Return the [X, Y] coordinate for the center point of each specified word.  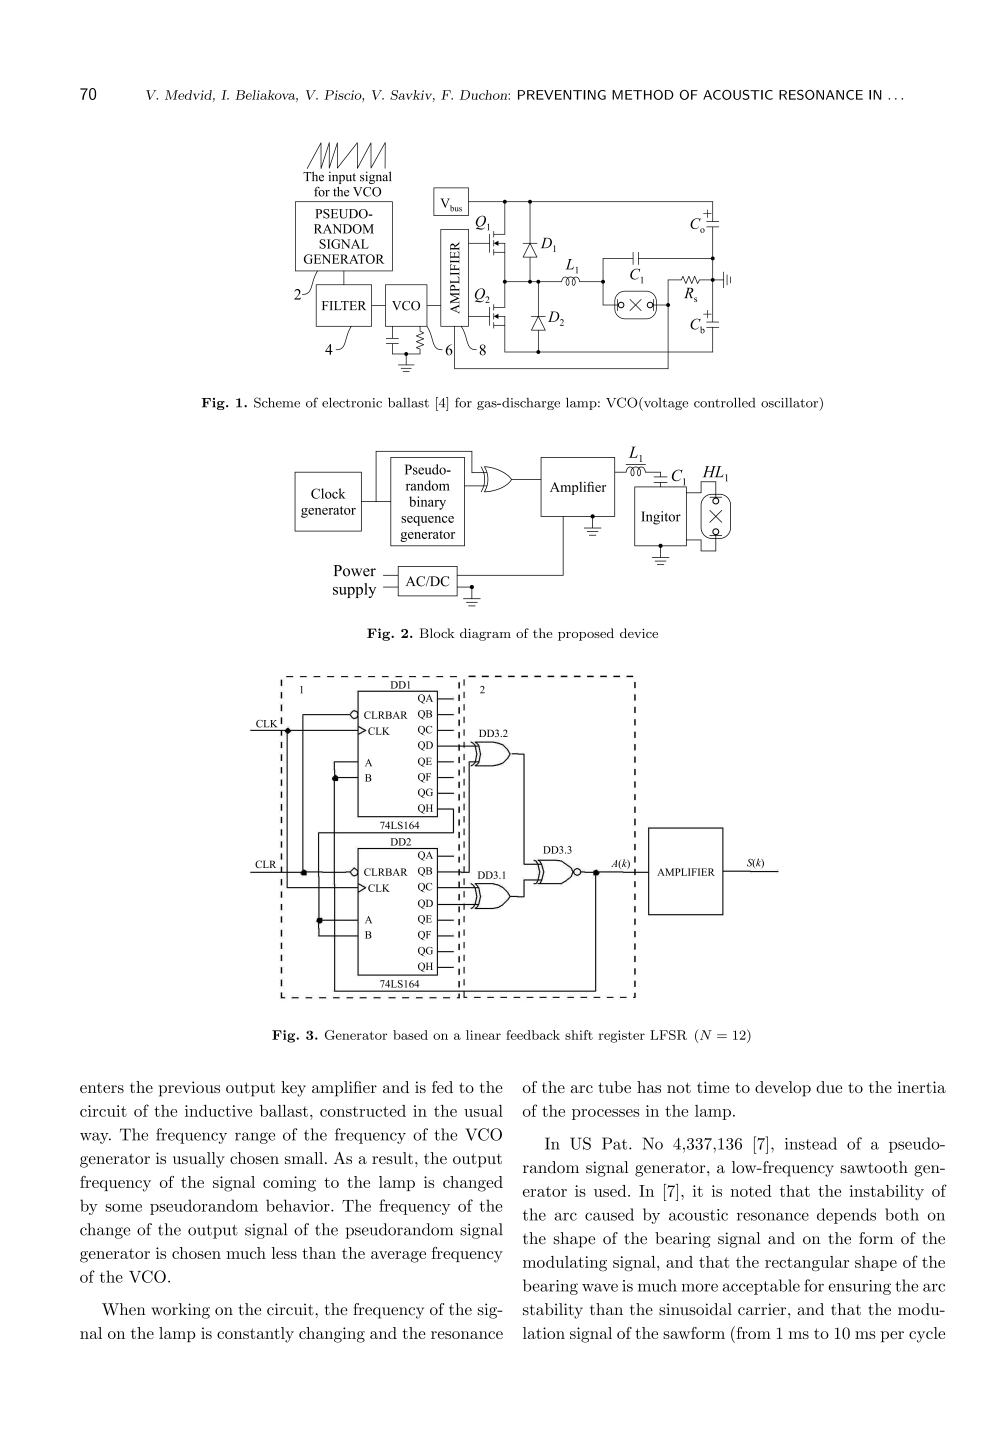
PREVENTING [562, 95]
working [180, 1311]
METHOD [643, 95]
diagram [485, 634]
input [342, 177]
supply [354, 590]
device [639, 633]
